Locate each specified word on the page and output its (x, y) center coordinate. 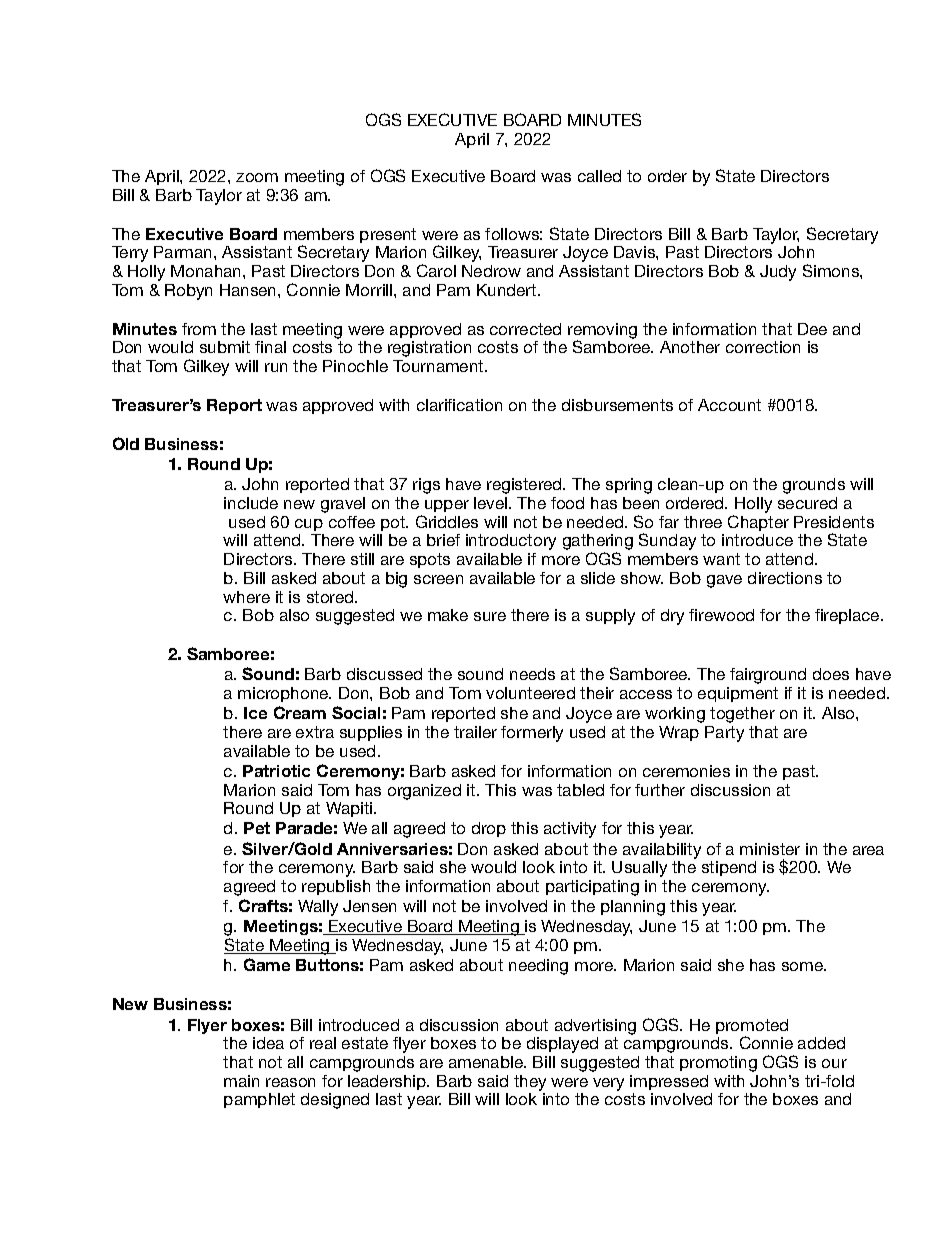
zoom (257, 177)
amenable (487, 1062)
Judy (778, 273)
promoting (718, 1064)
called (599, 176)
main (241, 1081)
